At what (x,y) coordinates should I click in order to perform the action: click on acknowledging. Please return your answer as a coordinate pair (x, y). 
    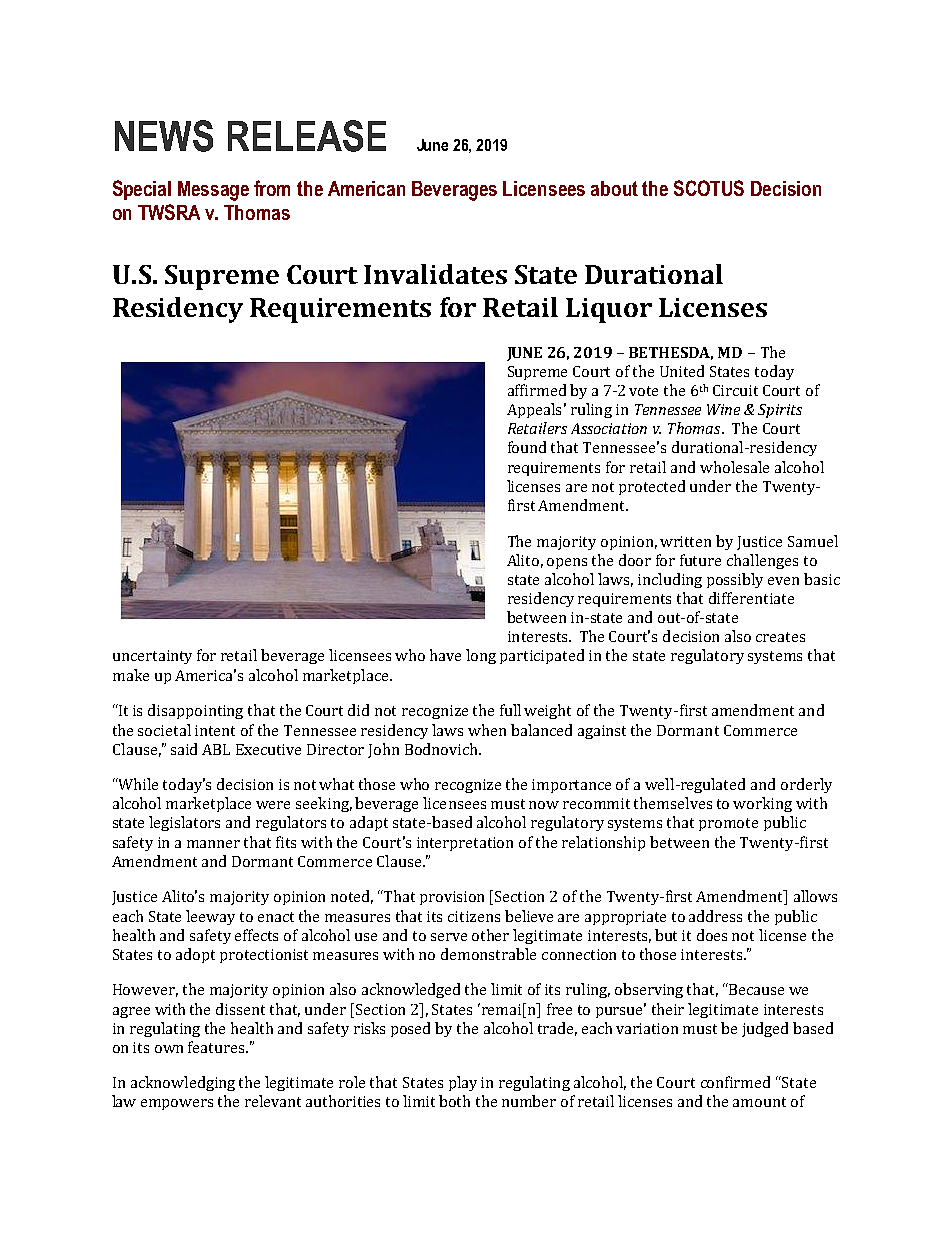
    Looking at the image, I should click on (183, 1083).
